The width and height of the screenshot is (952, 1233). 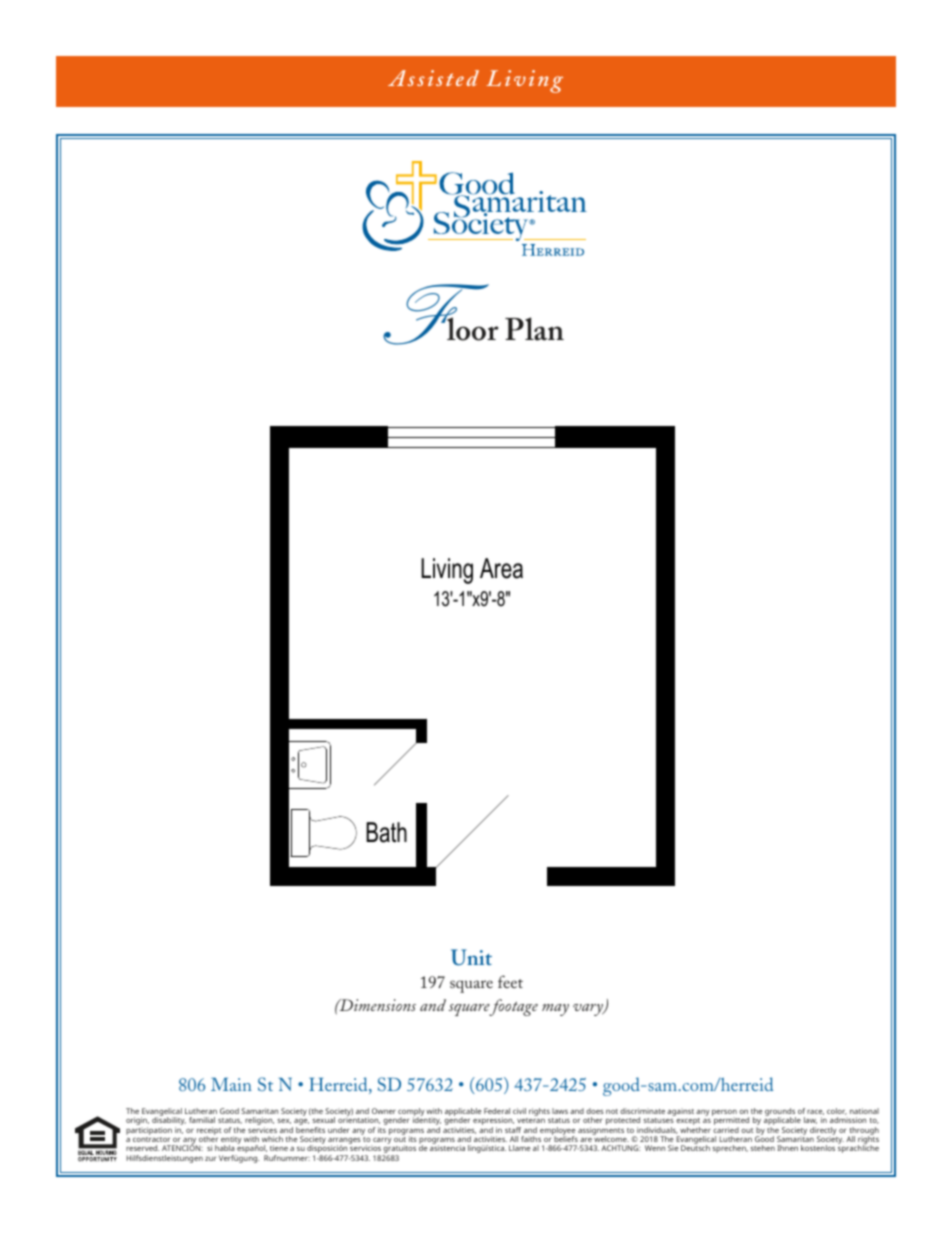 I want to click on civil, so click(x=519, y=1111).
